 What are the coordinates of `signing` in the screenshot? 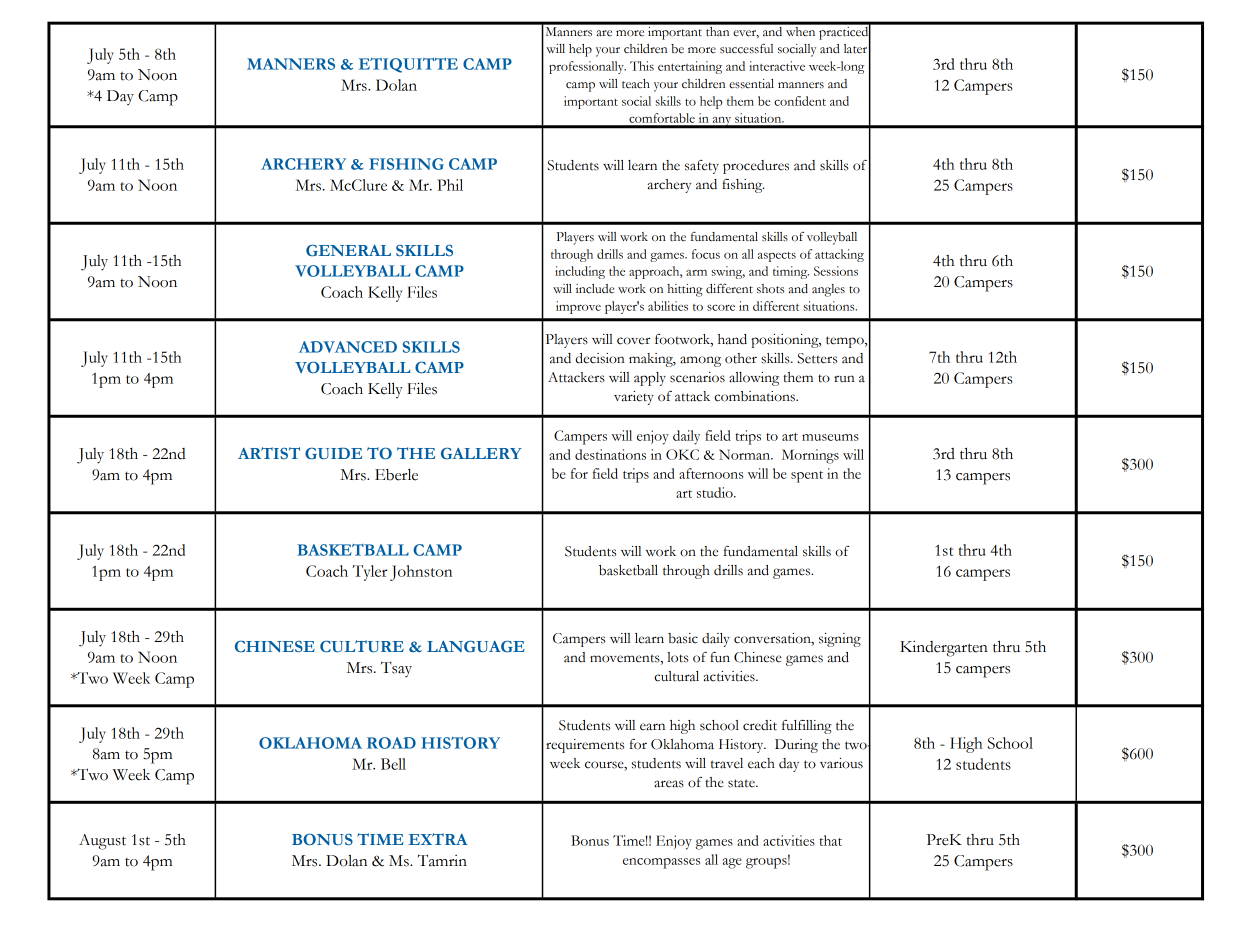 It's located at (840, 640).
